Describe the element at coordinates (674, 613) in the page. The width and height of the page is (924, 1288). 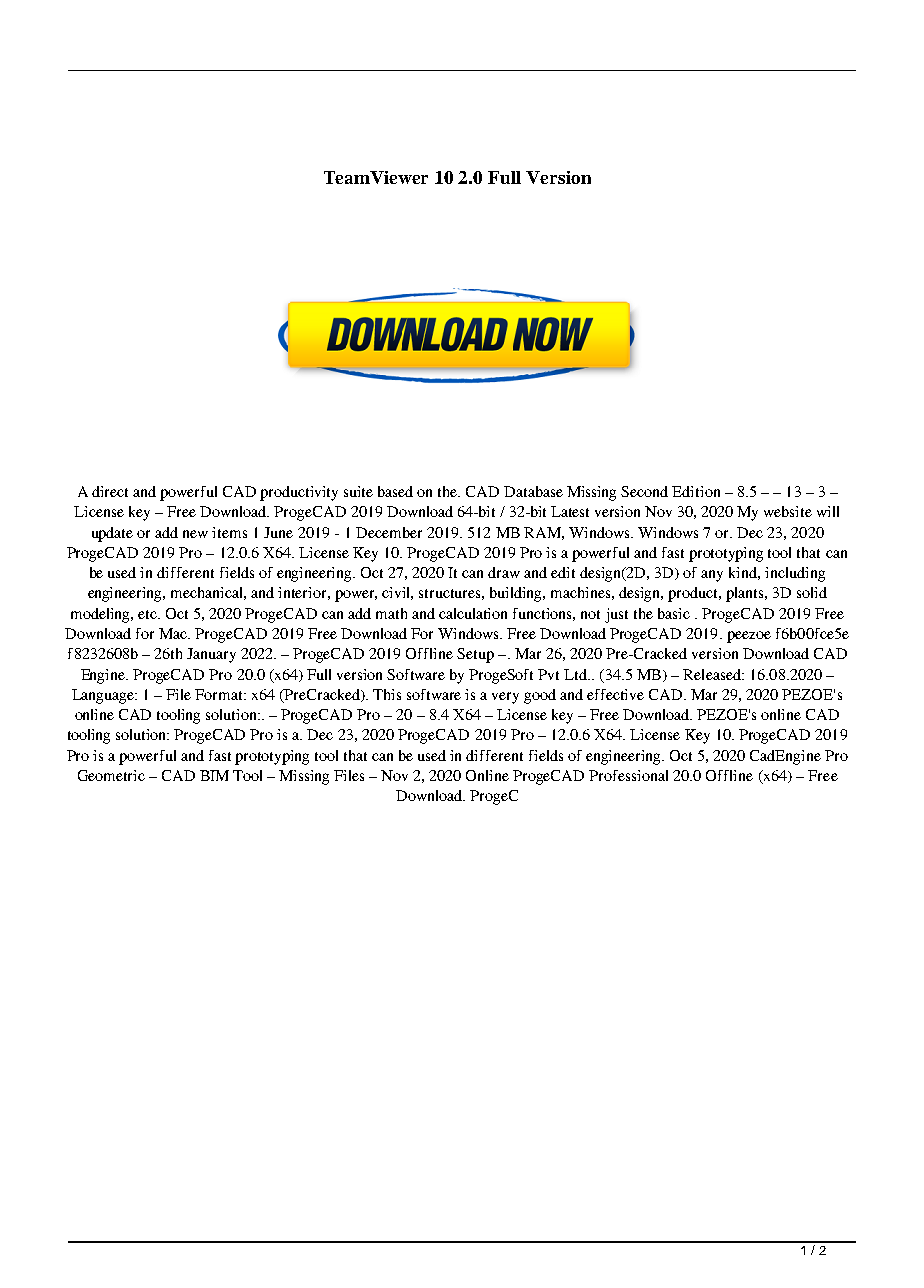
I see `basic` at that location.
